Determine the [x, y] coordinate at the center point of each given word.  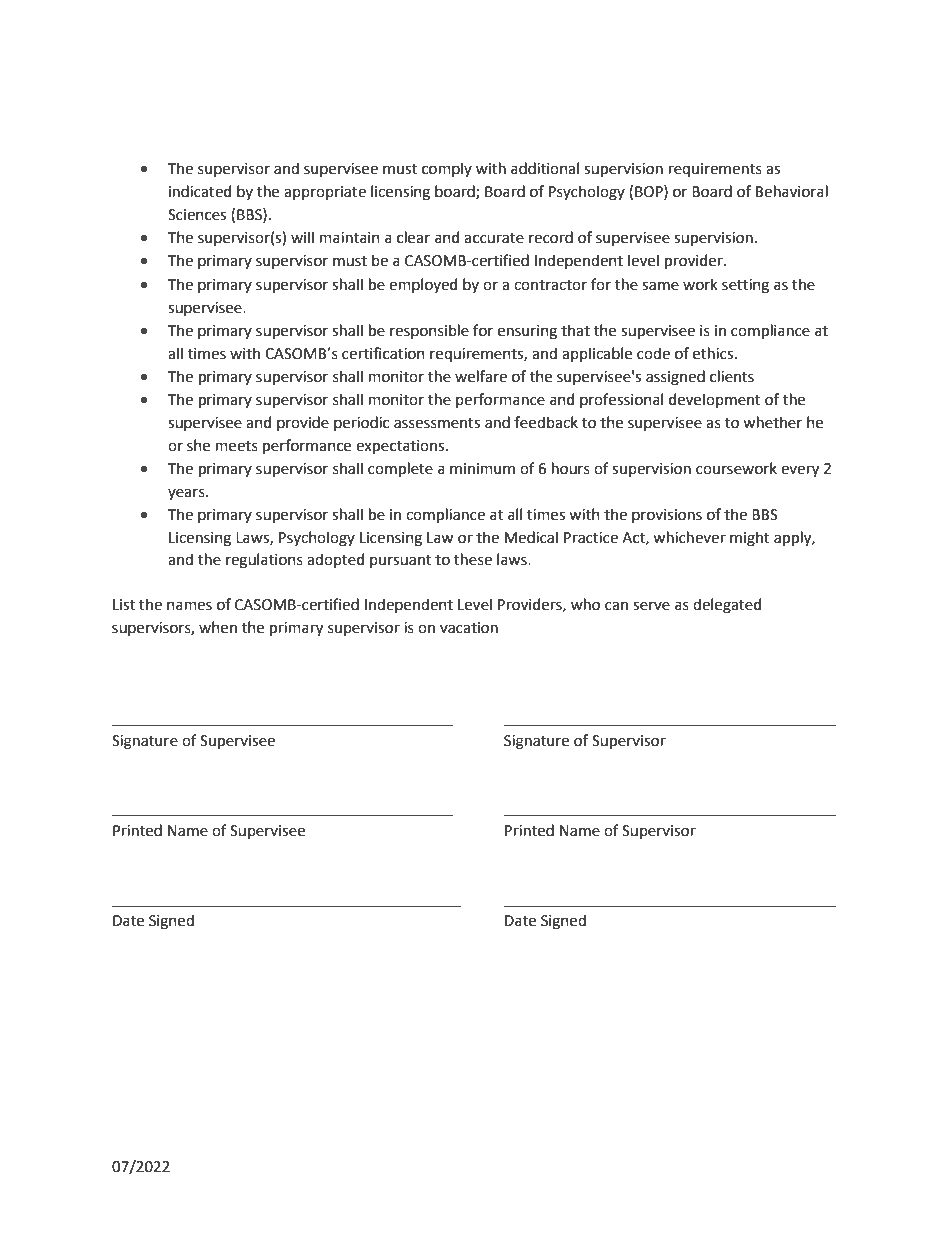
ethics [714, 353]
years [187, 494]
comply [447, 169]
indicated [200, 191]
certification [383, 353]
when [218, 627]
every [800, 471]
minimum [482, 469]
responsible [429, 331]
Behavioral [792, 191]
